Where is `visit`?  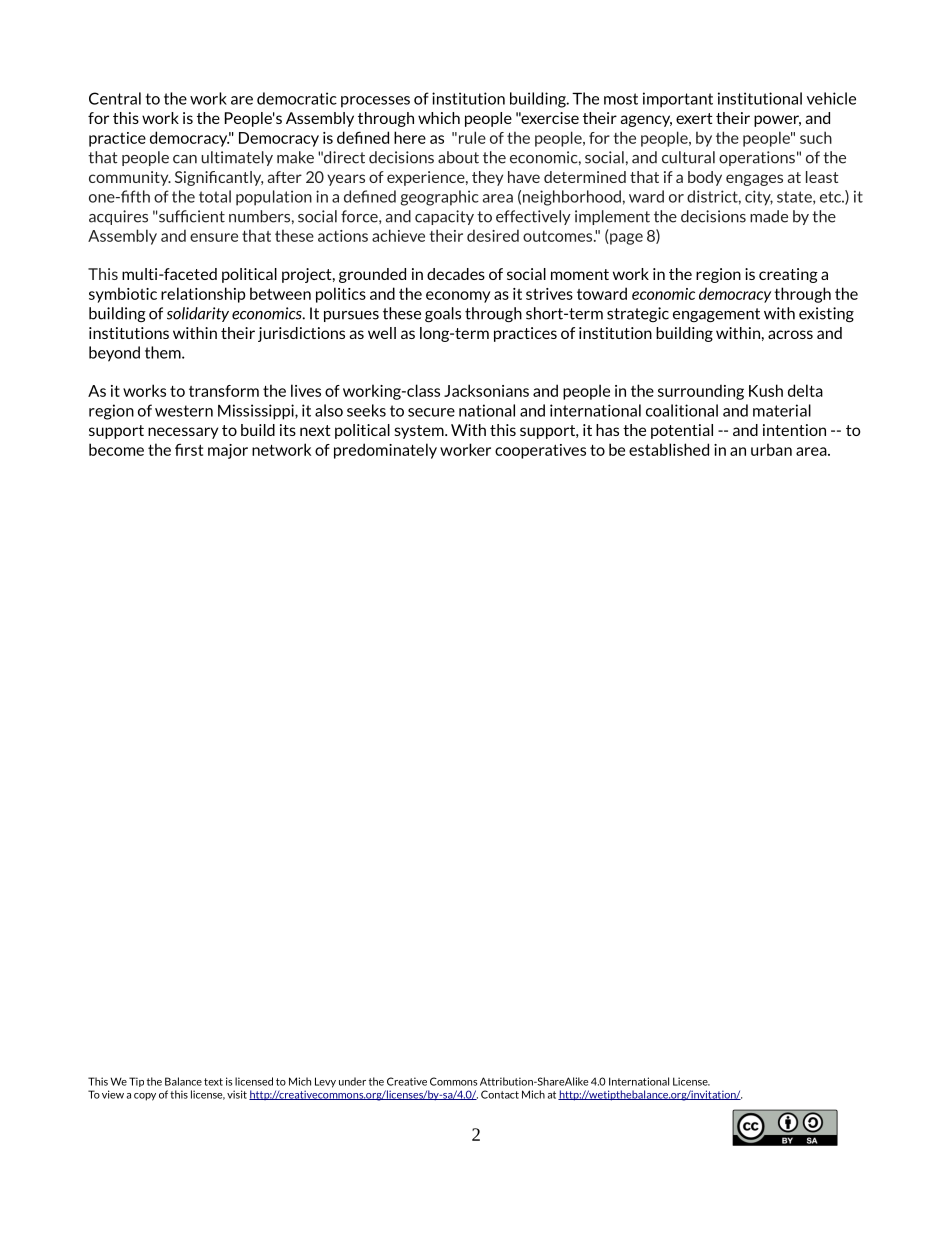
visit is located at coordinates (237, 1094).
